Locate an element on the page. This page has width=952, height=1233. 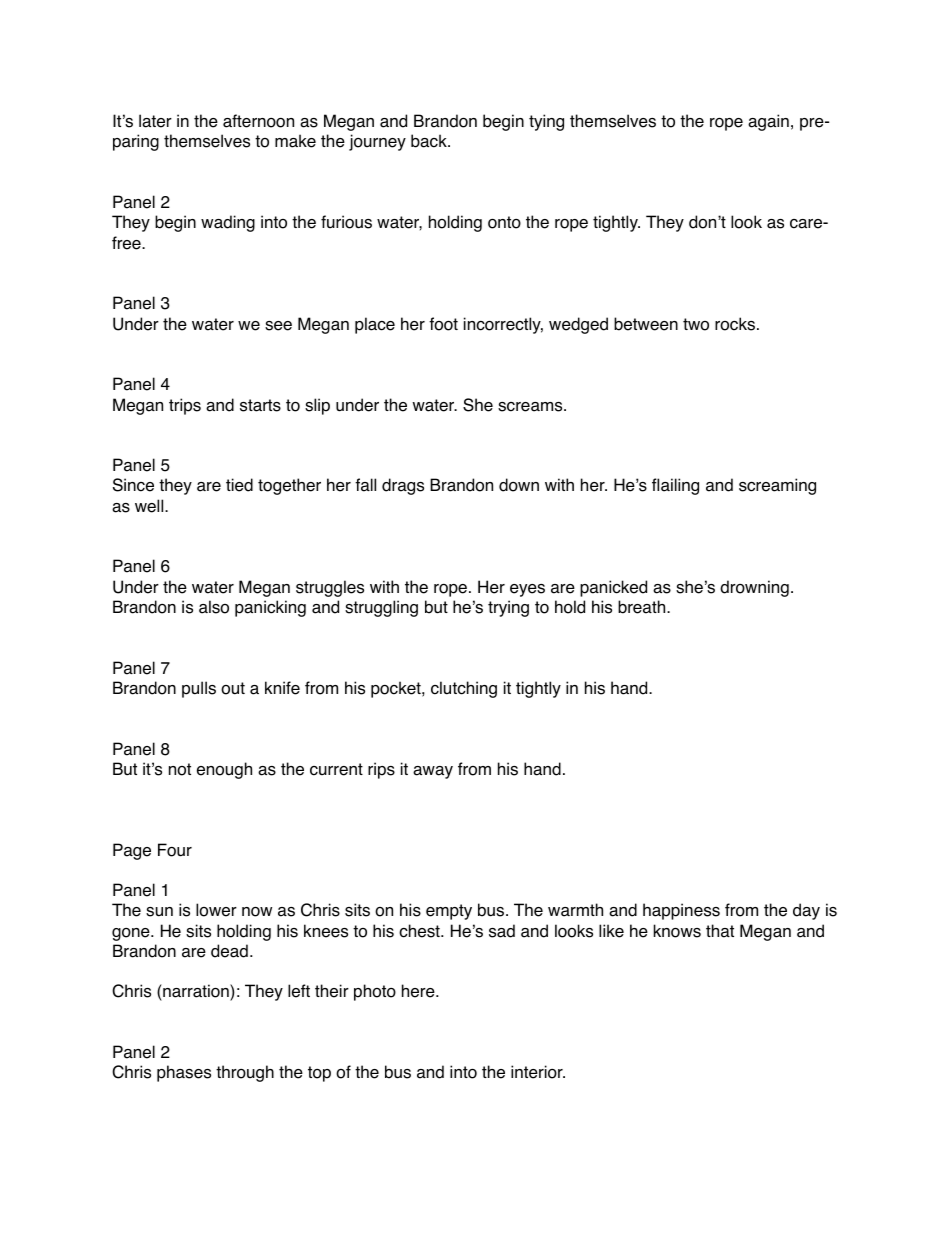
afternoon is located at coordinates (258, 121).
